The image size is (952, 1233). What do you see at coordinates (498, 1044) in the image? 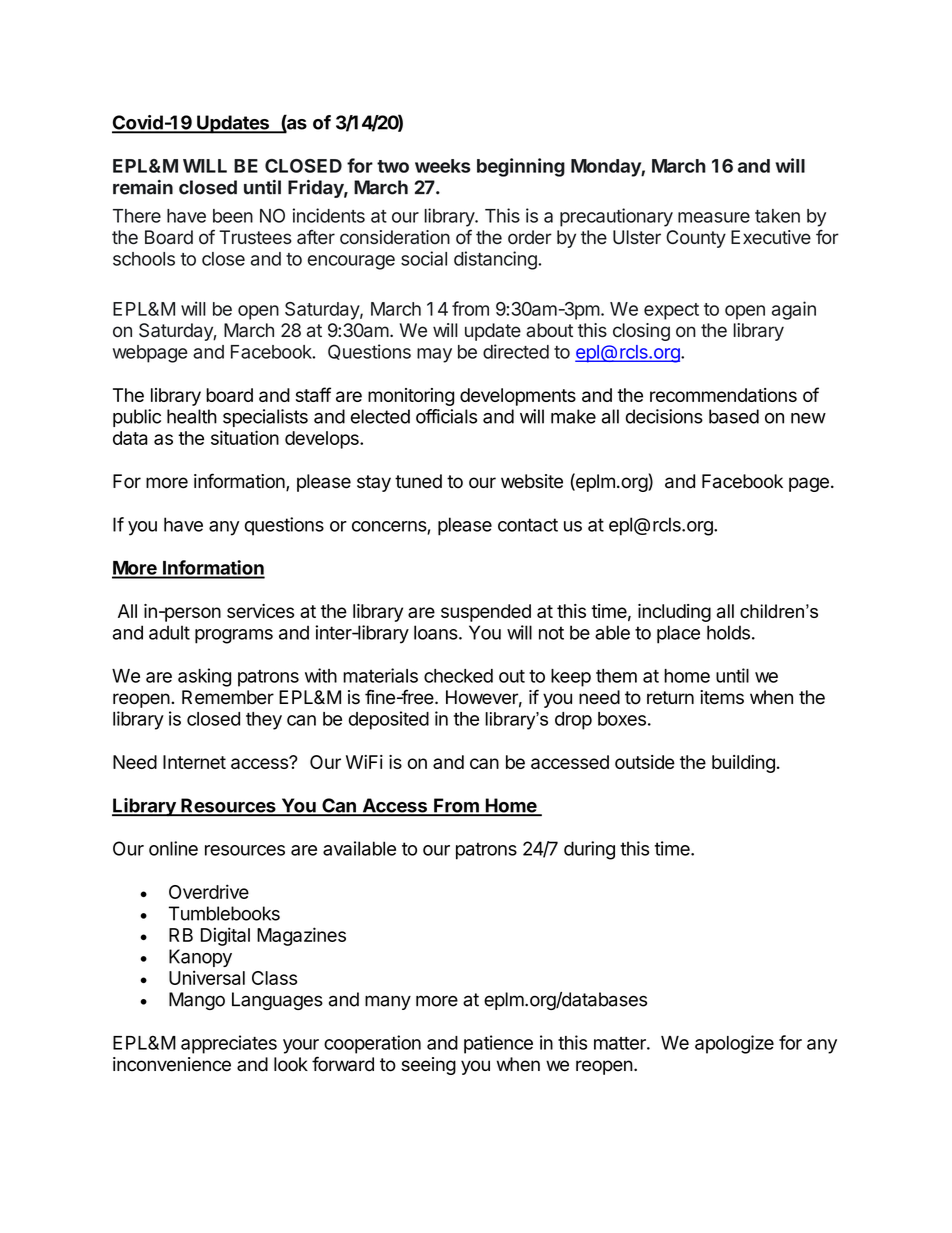
I see `patience` at bounding box center [498, 1044].
